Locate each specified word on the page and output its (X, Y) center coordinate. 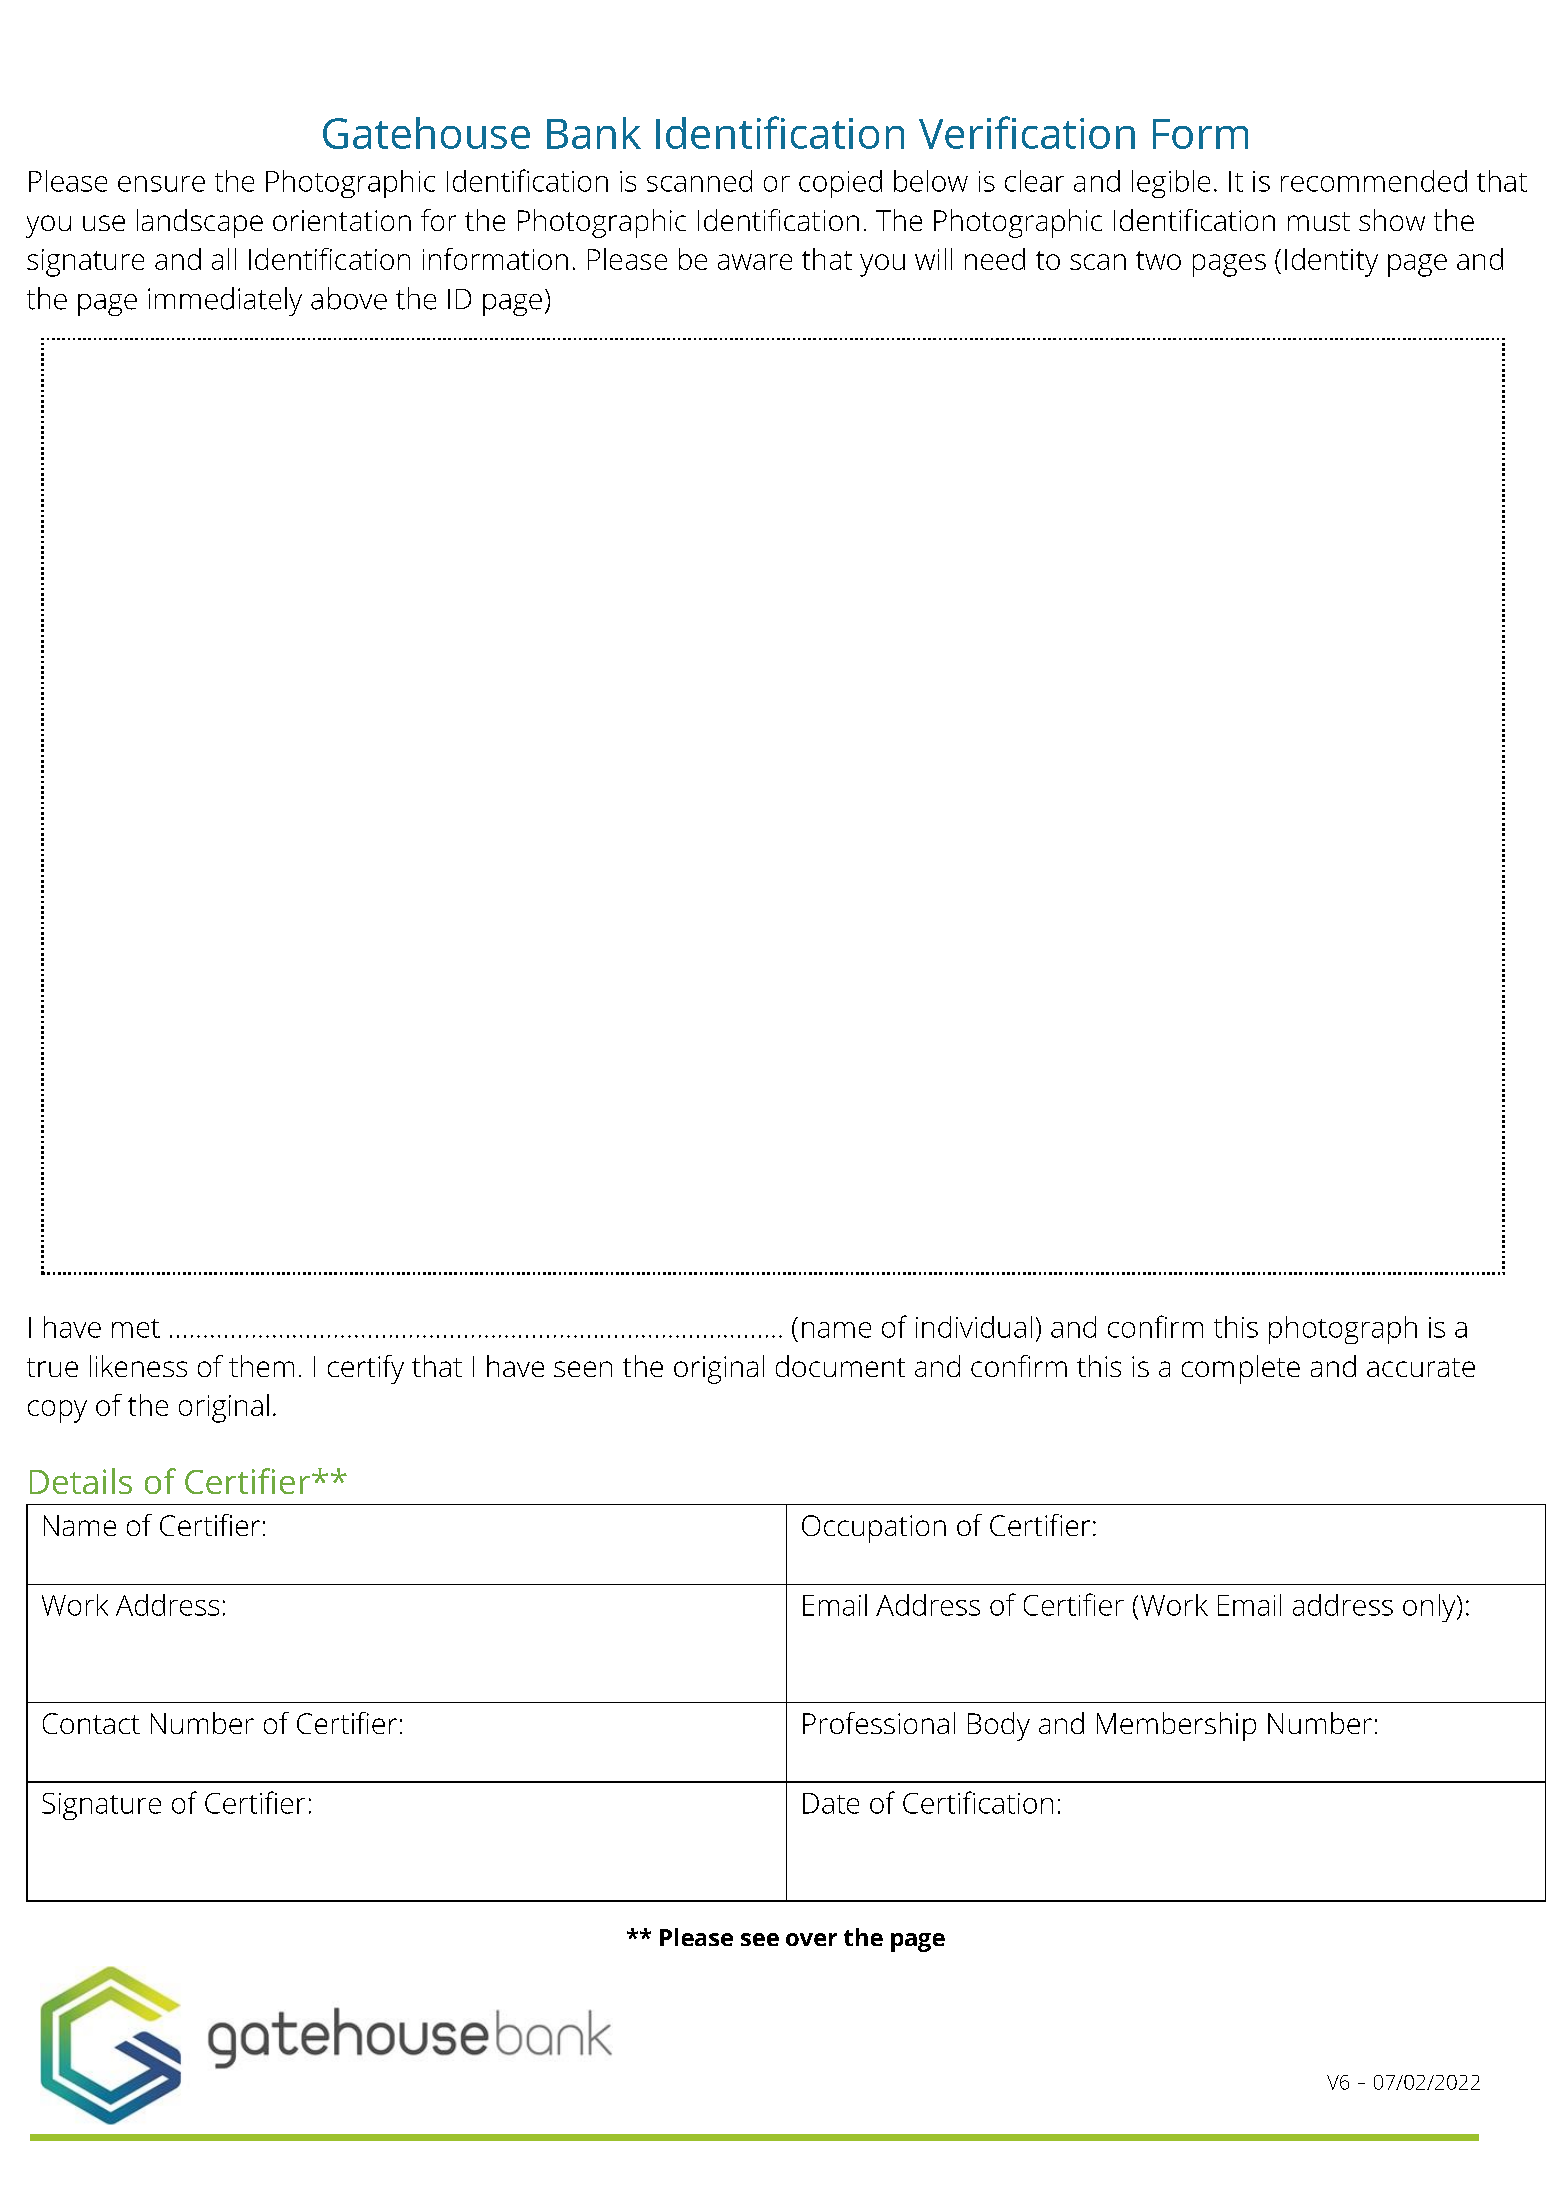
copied (840, 184)
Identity (1331, 262)
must (1319, 221)
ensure (161, 184)
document (840, 1366)
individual (974, 1327)
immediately (225, 301)
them (261, 1366)
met (136, 1328)
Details (81, 1481)
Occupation (874, 1529)
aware (755, 262)
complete (1241, 1369)
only (1430, 1608)
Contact (91, 1723)
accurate (1421, 1367)
